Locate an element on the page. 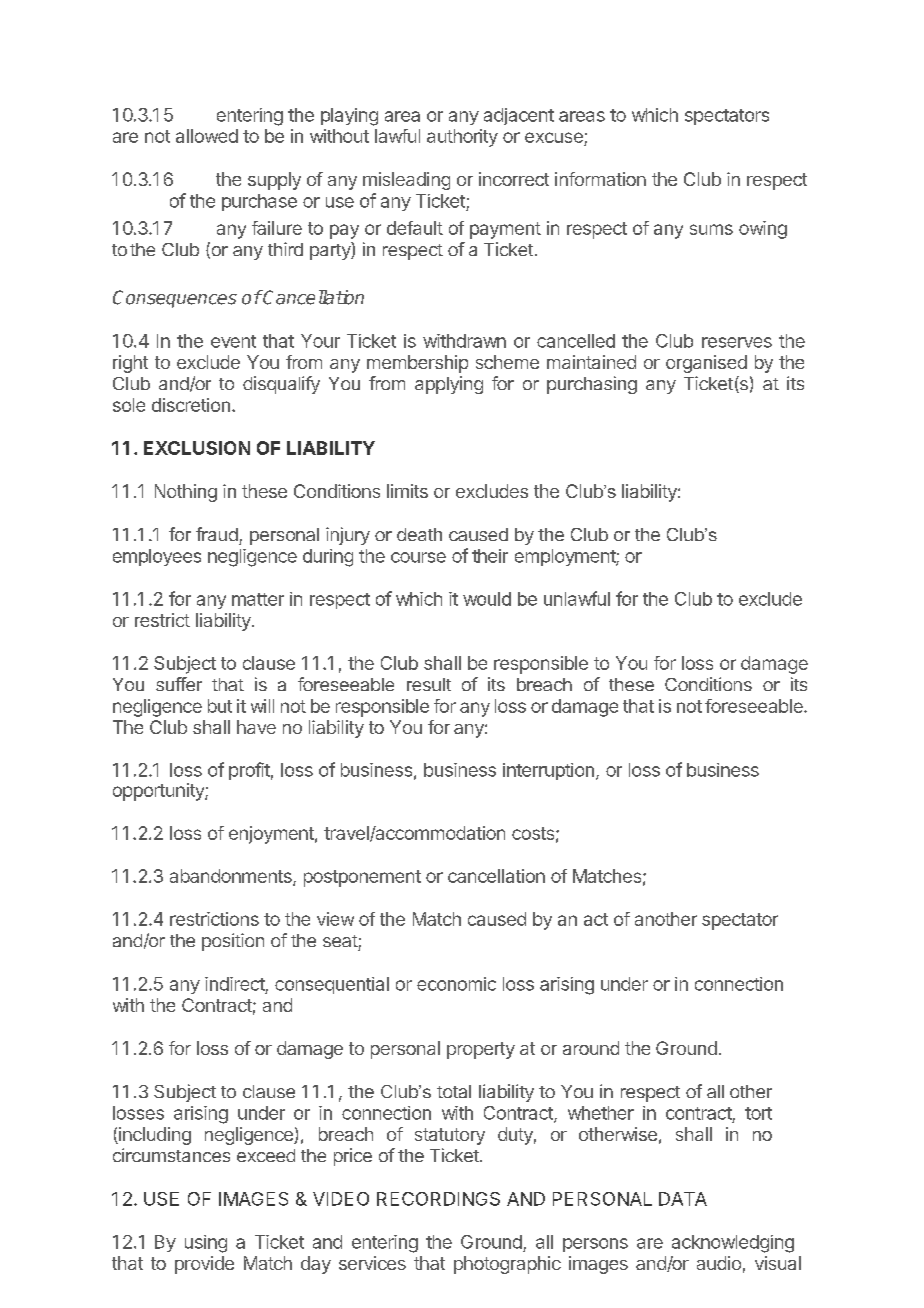  using is located at coordinates (206, 1244).
